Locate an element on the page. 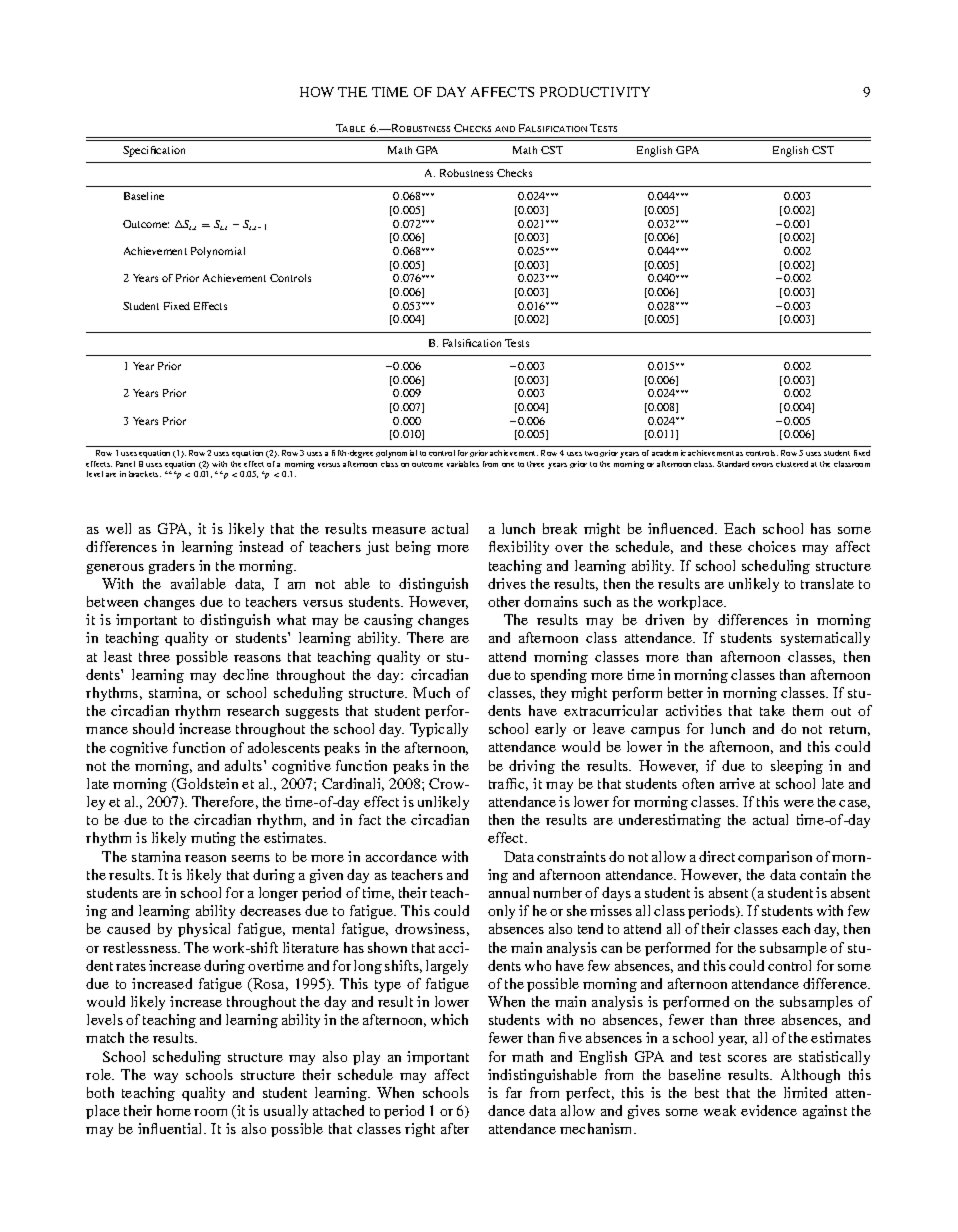 Image resolution: width=958 pixels, height=1232 pixels. home is located at coordinates (174, 1110).
